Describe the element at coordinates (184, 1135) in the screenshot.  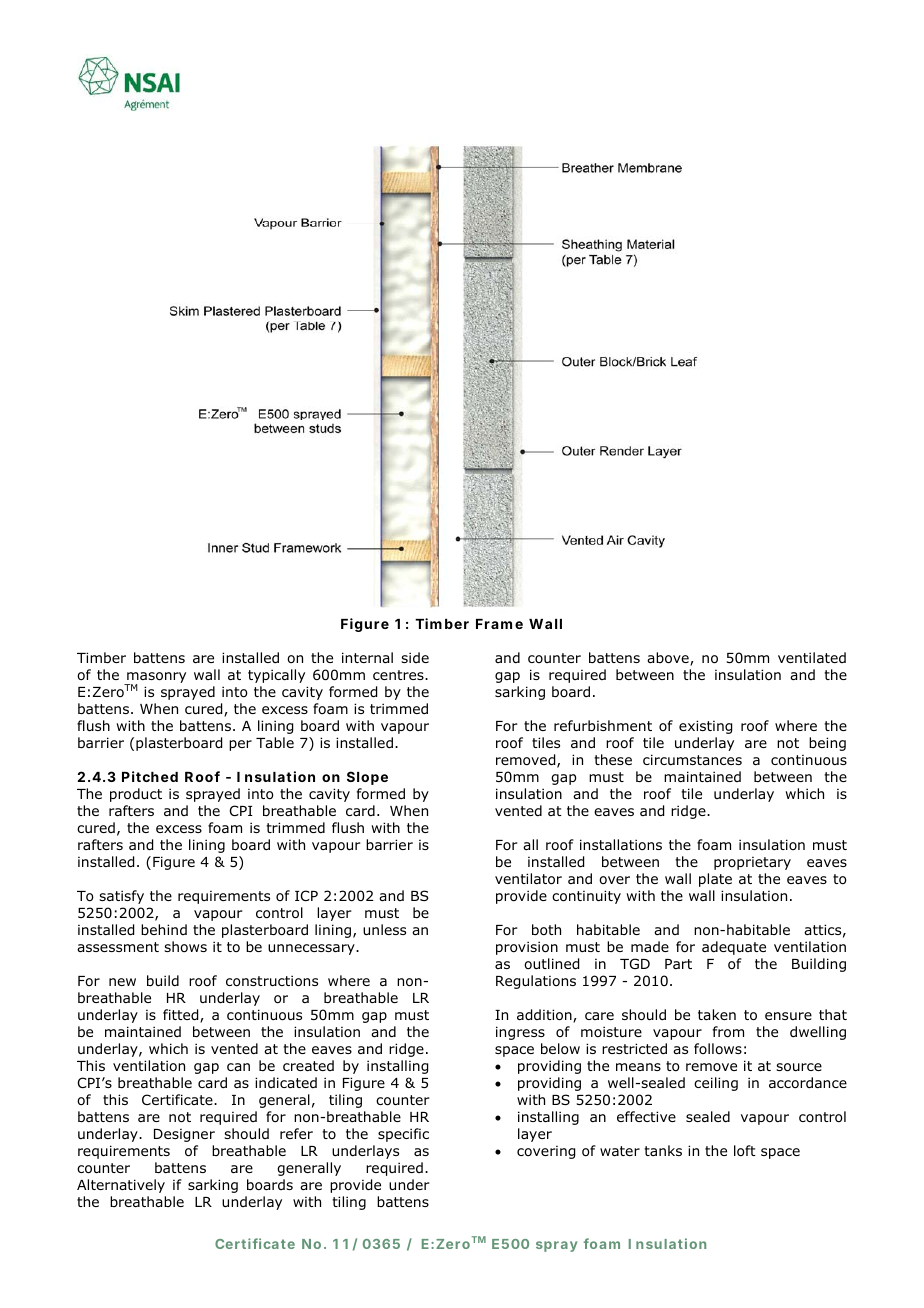
I see `Designer` at that location.
